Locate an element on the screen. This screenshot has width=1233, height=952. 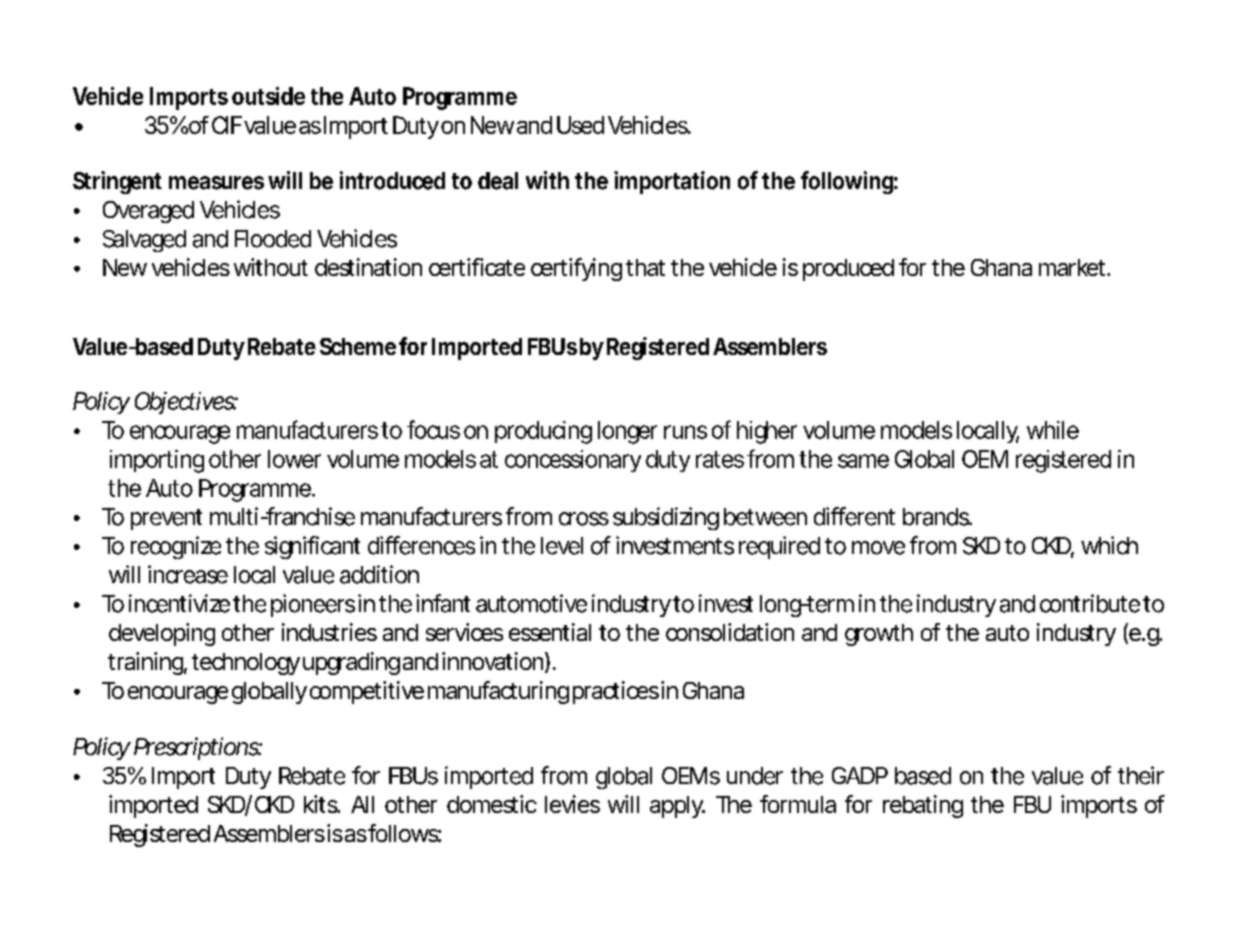
their is located at coordinates (1141, 775).
